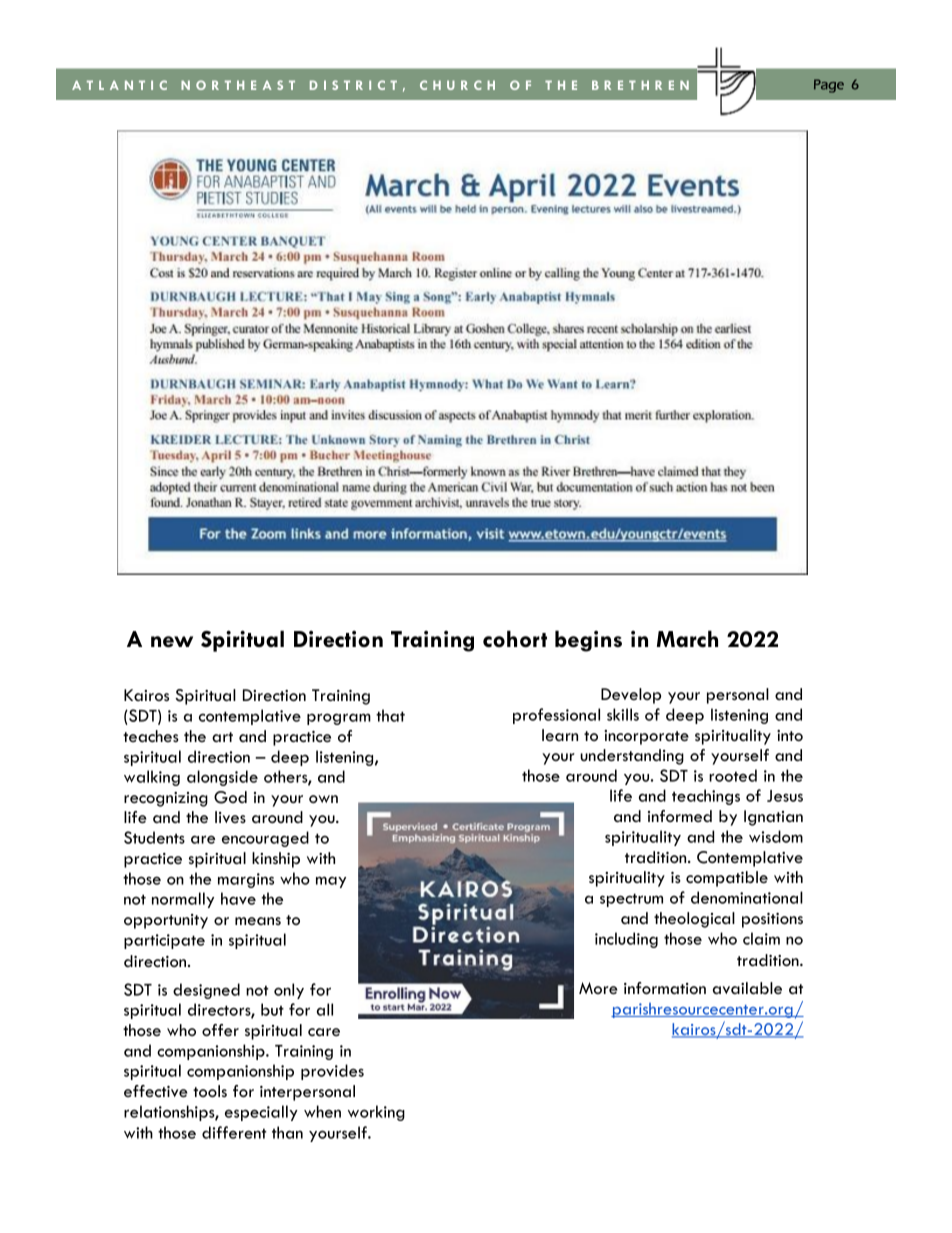 This screenshot has width=952, height=1233. What do you see at coordinates (829, 86) in the screenshot?
I see `Page` at bounding box center [829, 86].
